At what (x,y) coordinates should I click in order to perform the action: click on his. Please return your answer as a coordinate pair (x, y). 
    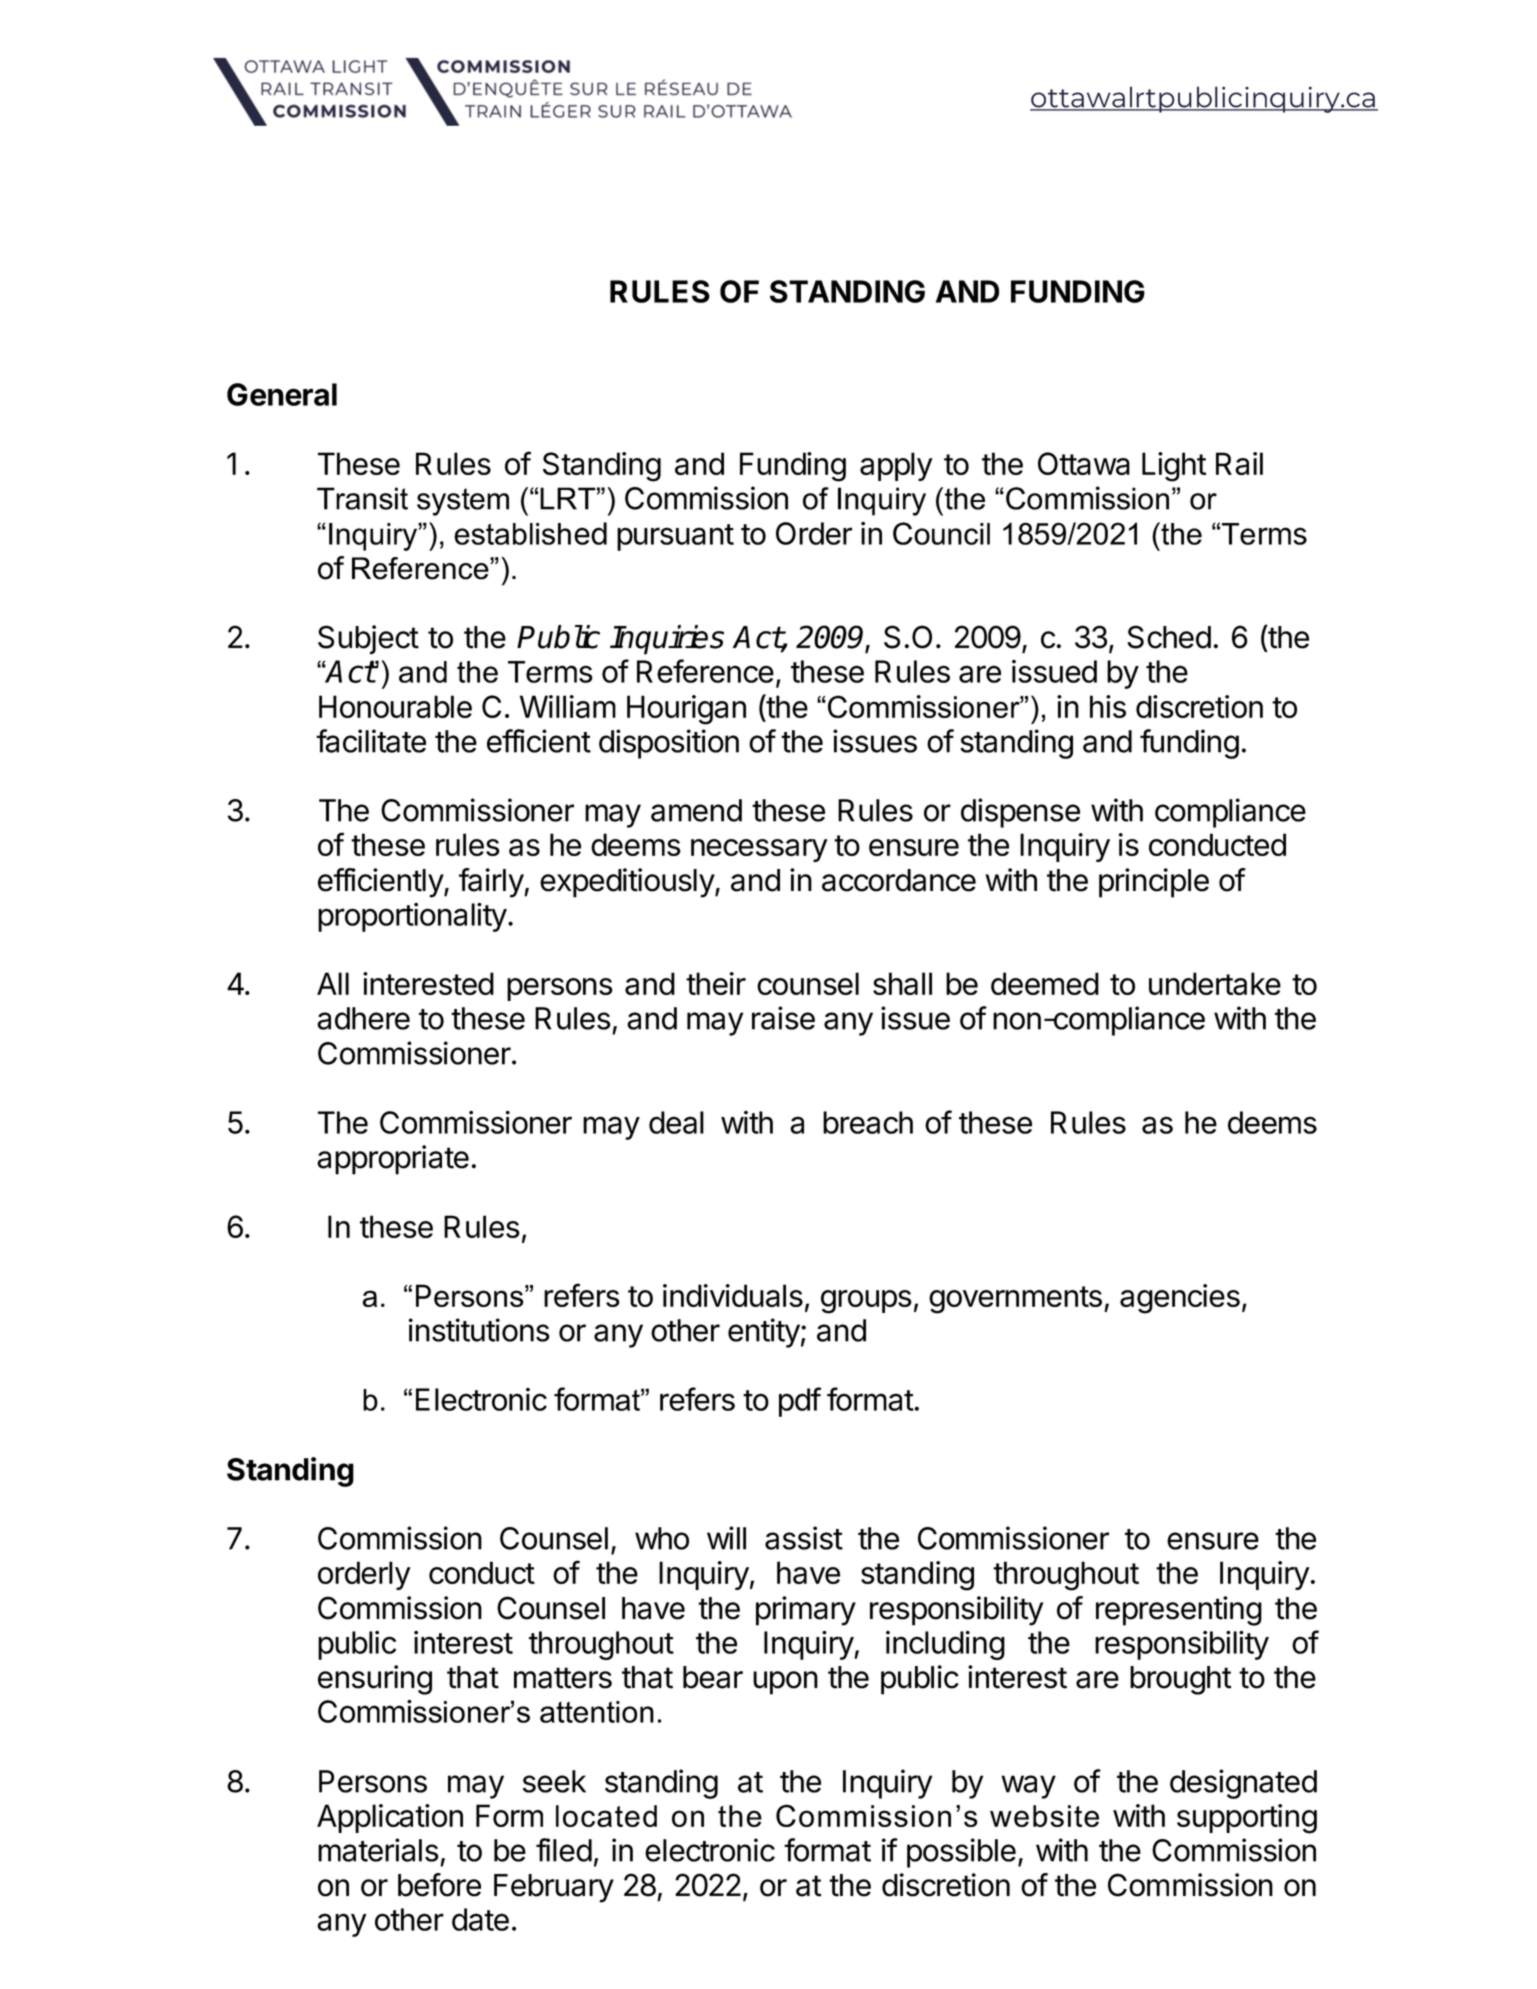
    Looking at the image, I should click on (1108, 706).
